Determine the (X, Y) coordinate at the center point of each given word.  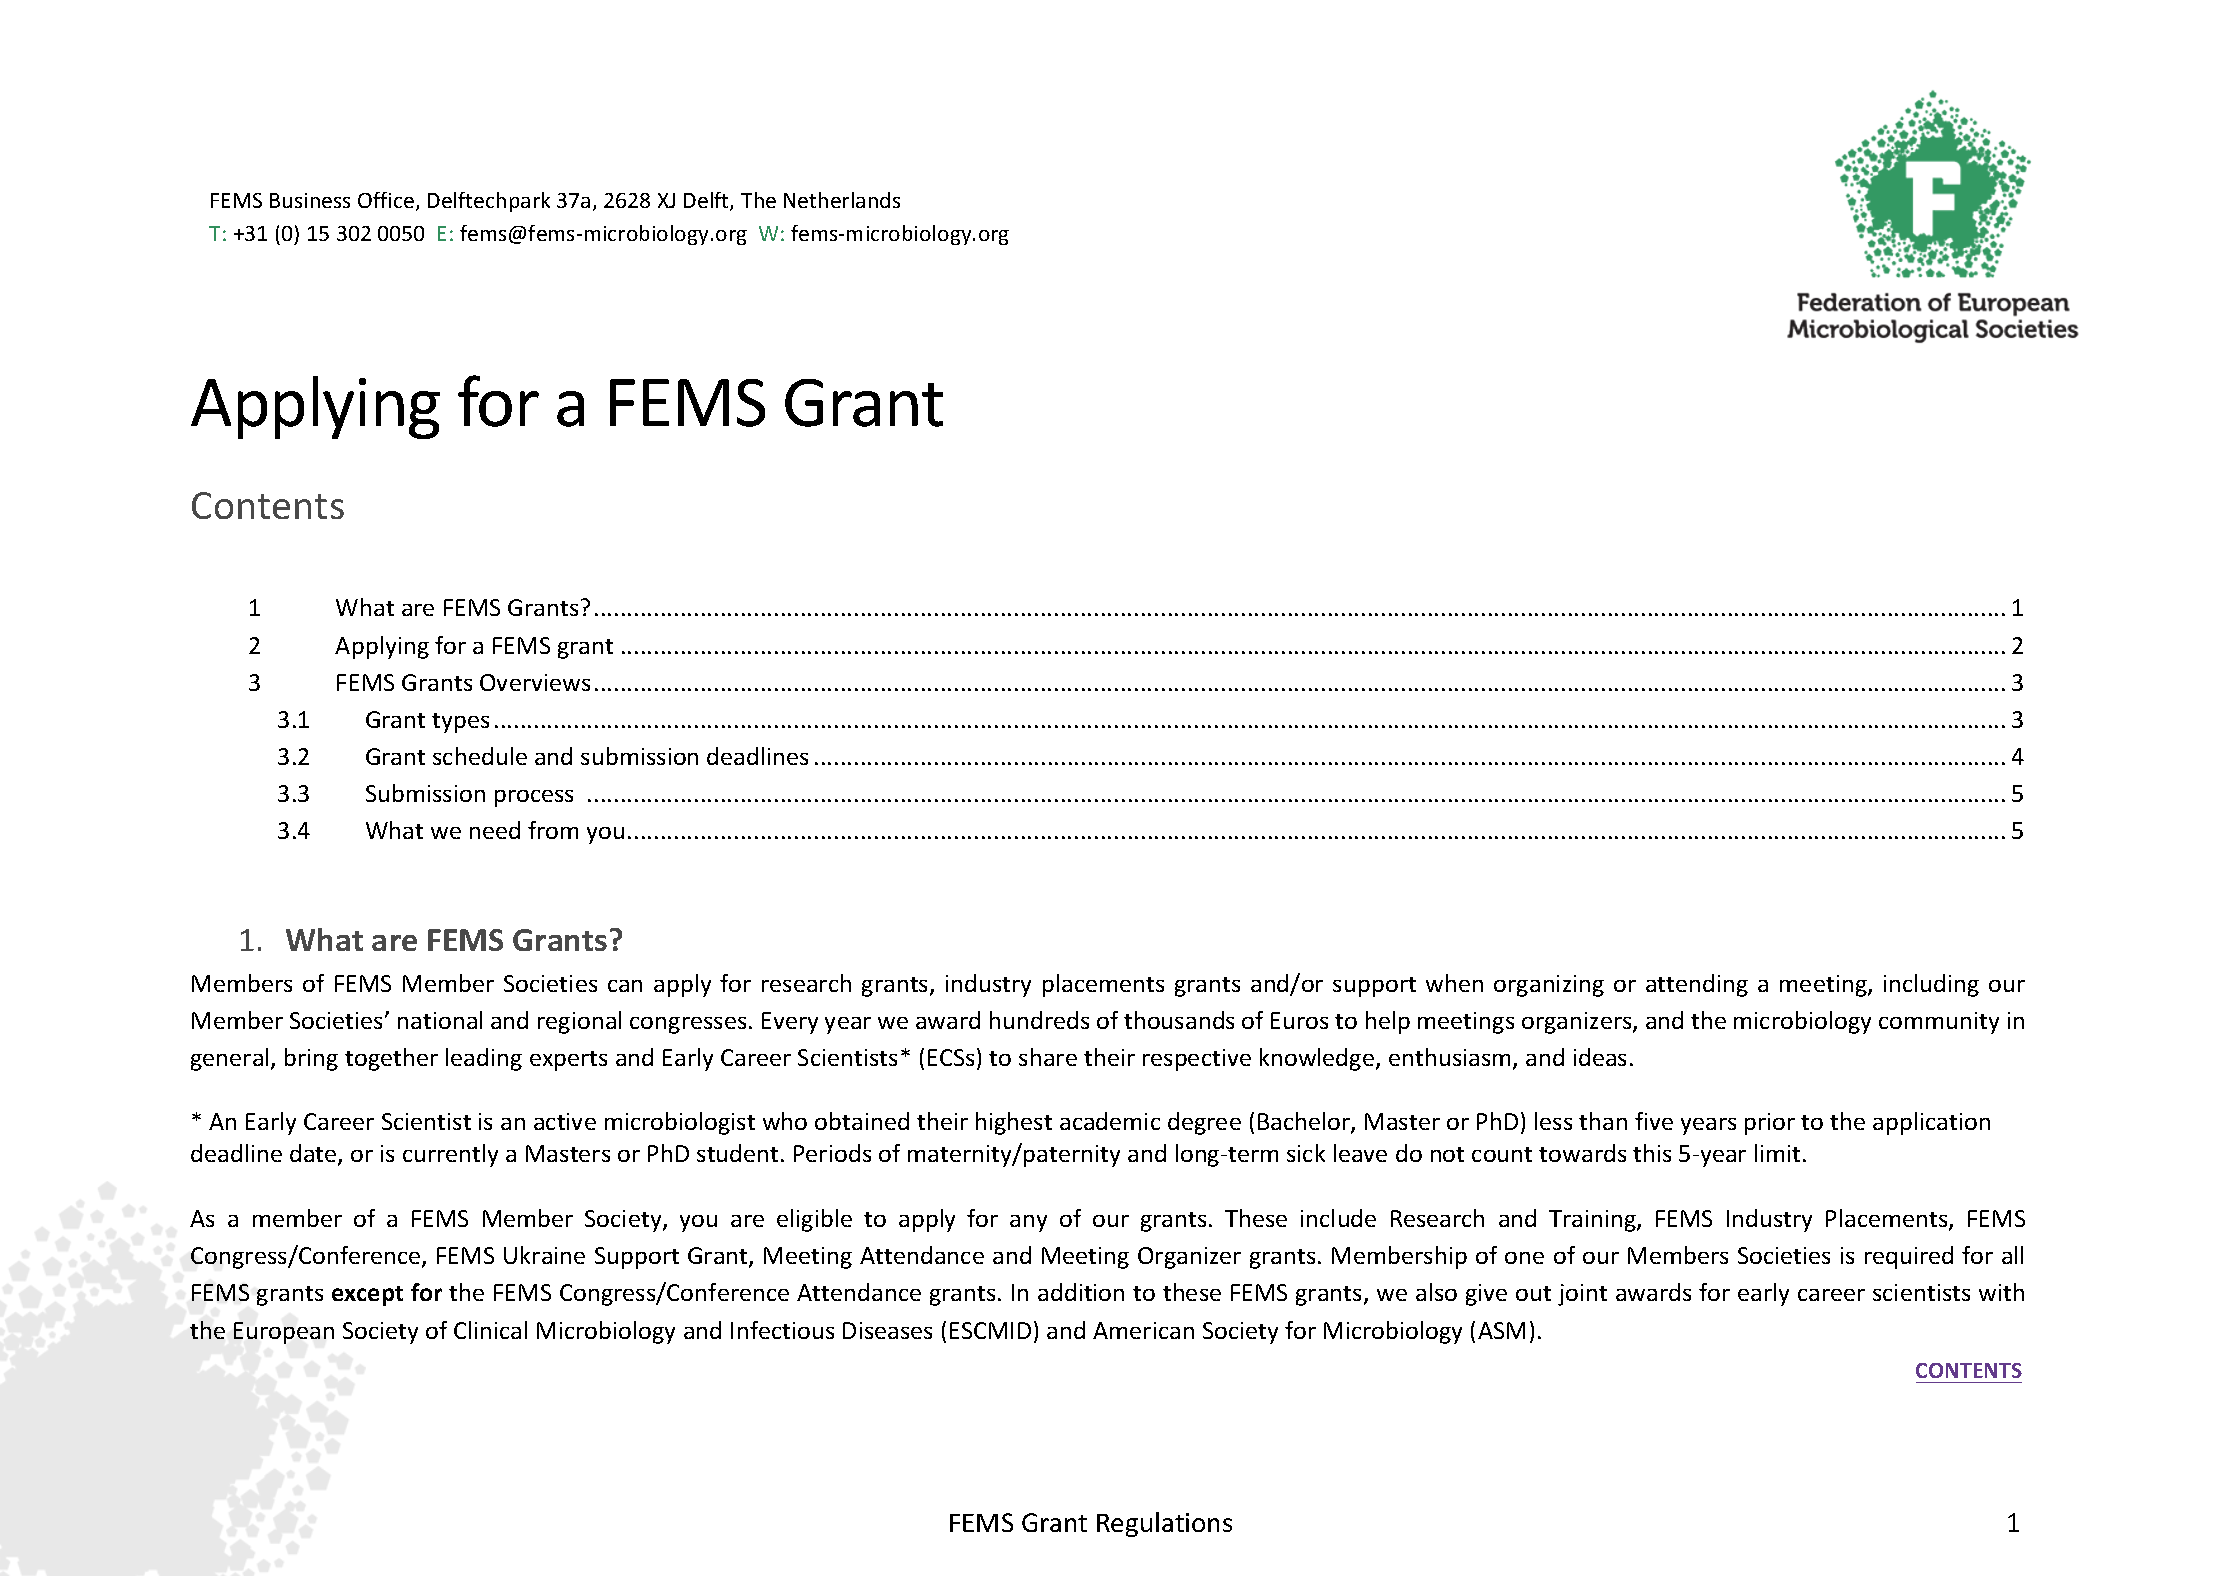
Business (310, 200)
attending (1697, 985)
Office (387, 201)
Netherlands (842, 200)
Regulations (1164, 1524)
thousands (1179, 1020)
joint (1582, 1295)
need (495, 830)
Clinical (490, 1330)
